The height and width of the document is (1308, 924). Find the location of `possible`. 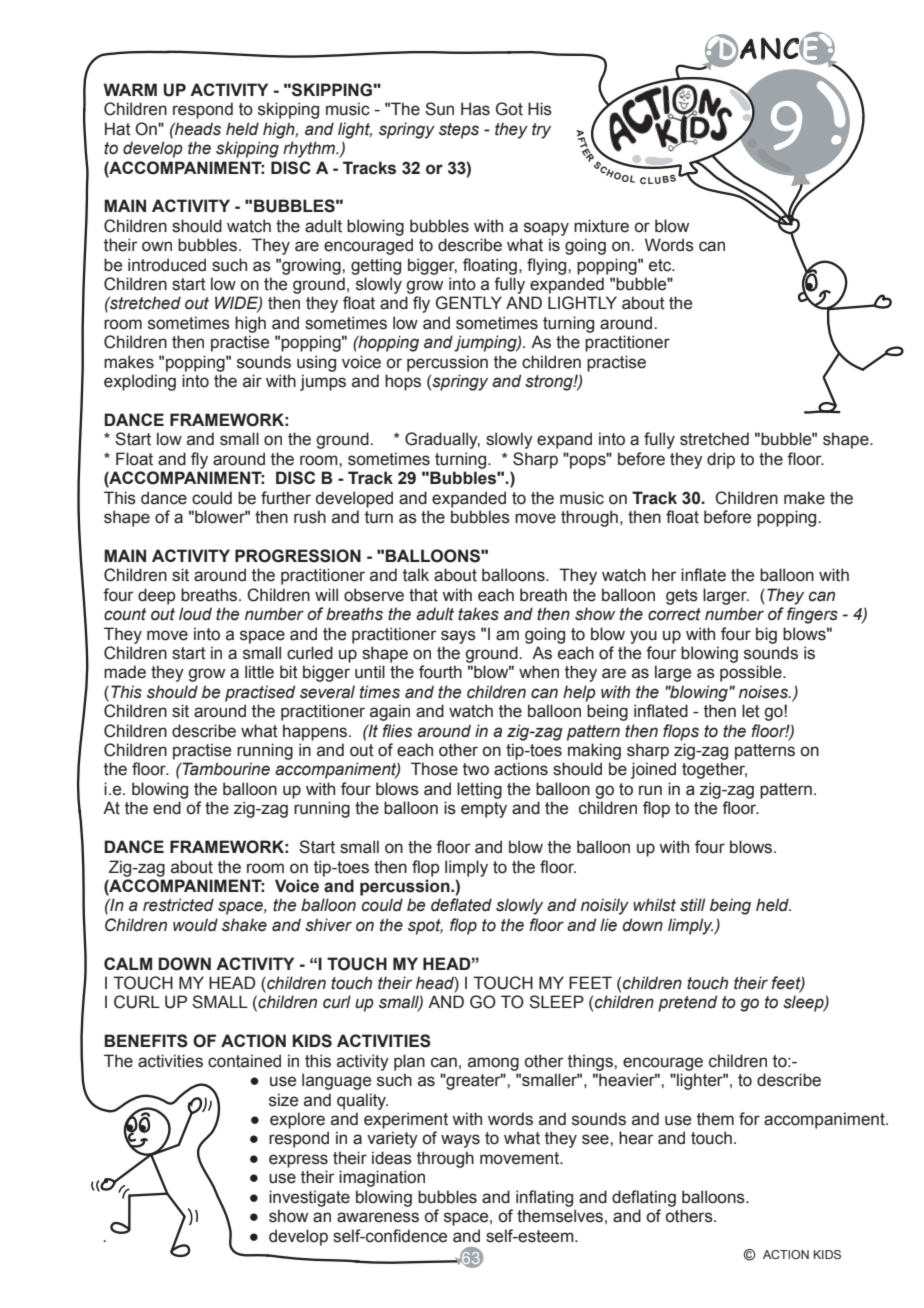

possible is located at coordinates (752, 673).
